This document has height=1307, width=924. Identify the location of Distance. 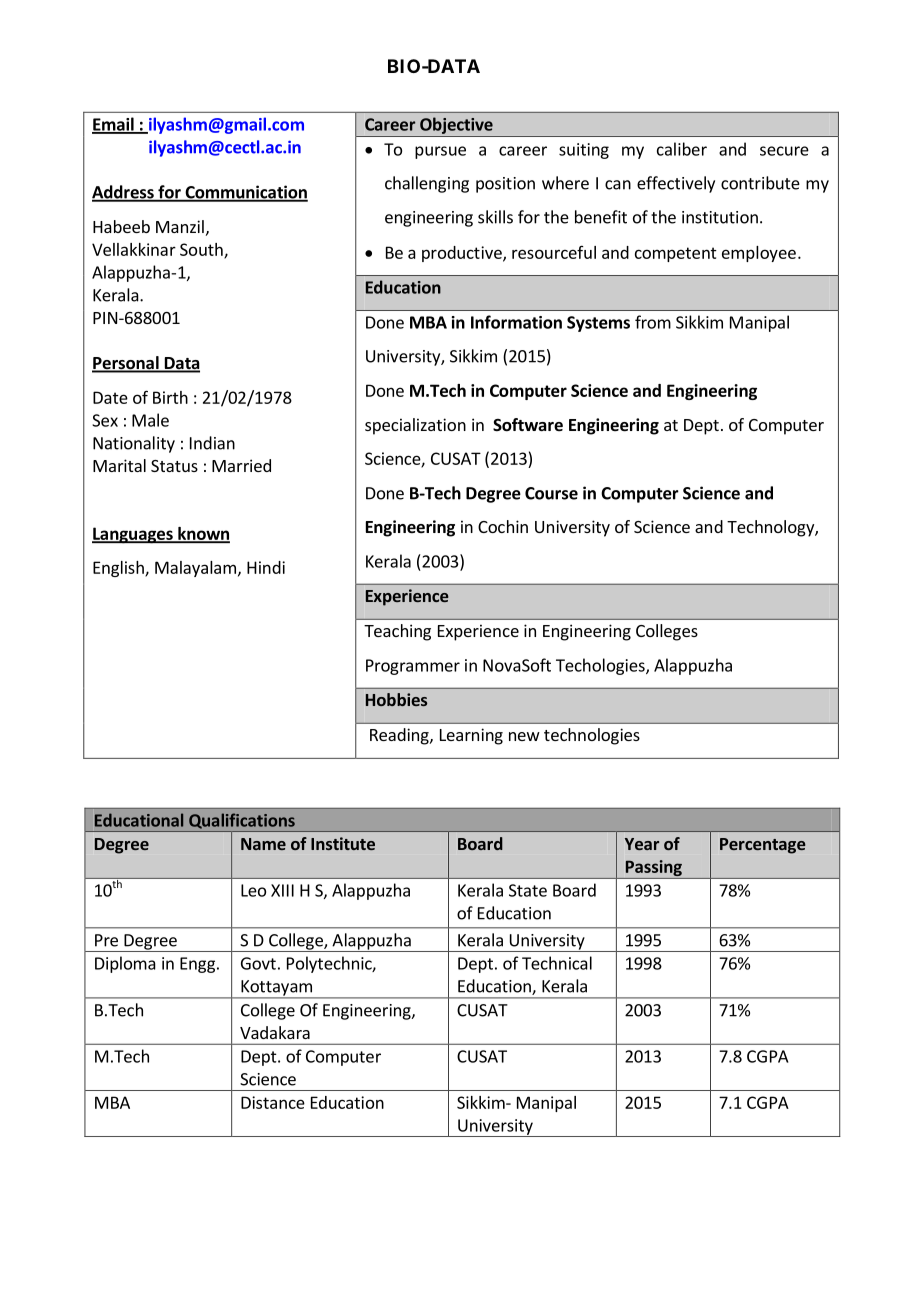
(273, 1102).
